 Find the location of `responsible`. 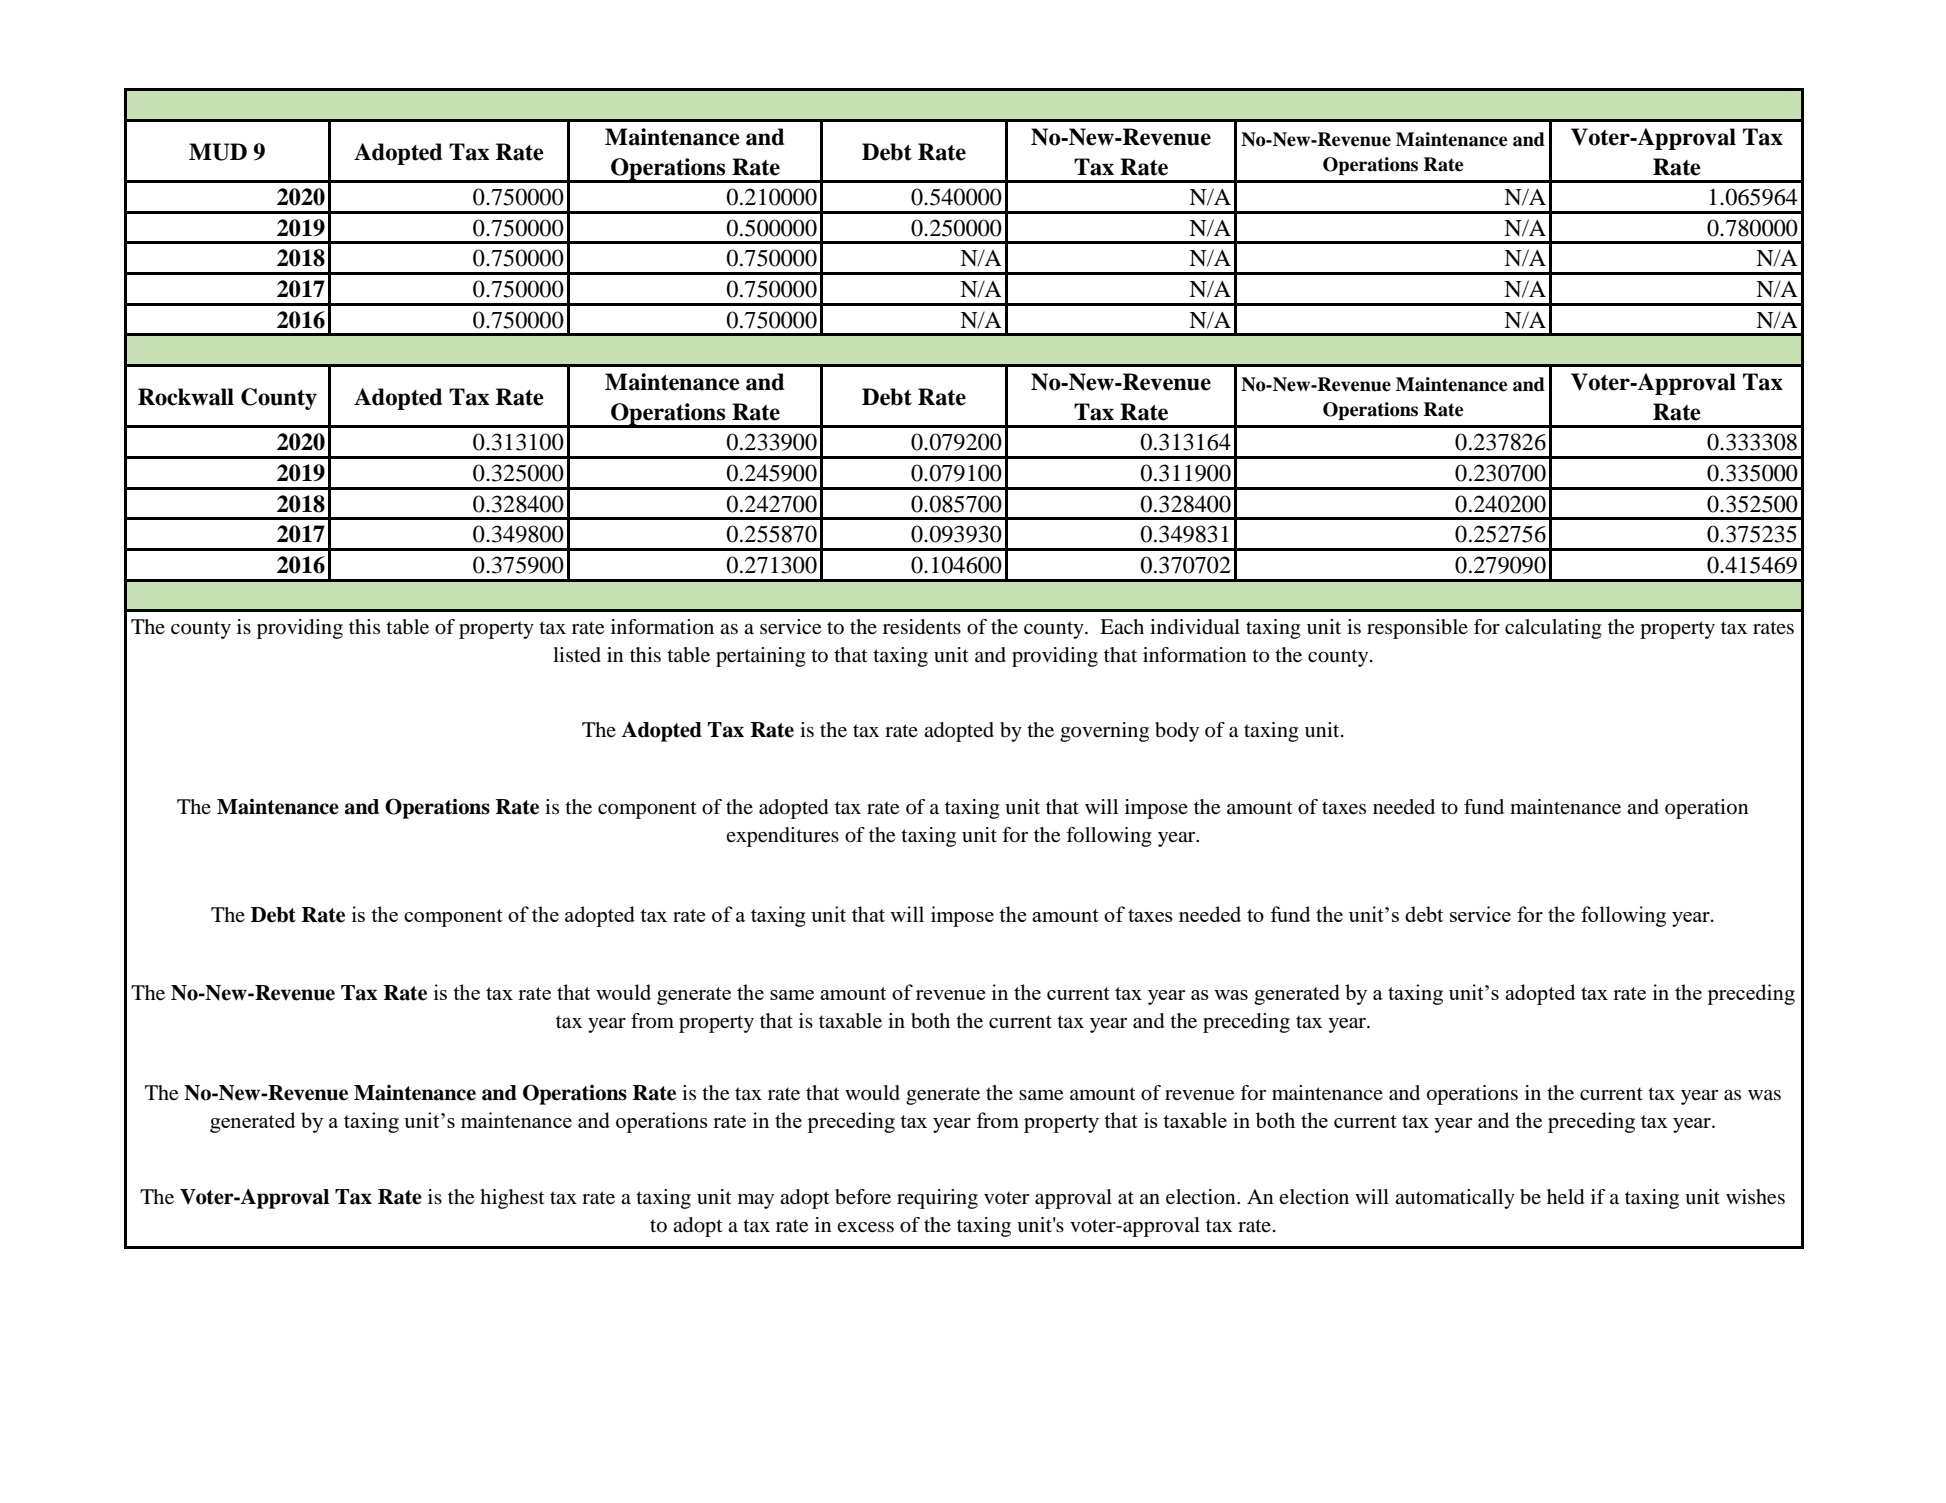

responsible is located at coordinates (1417, 629).
